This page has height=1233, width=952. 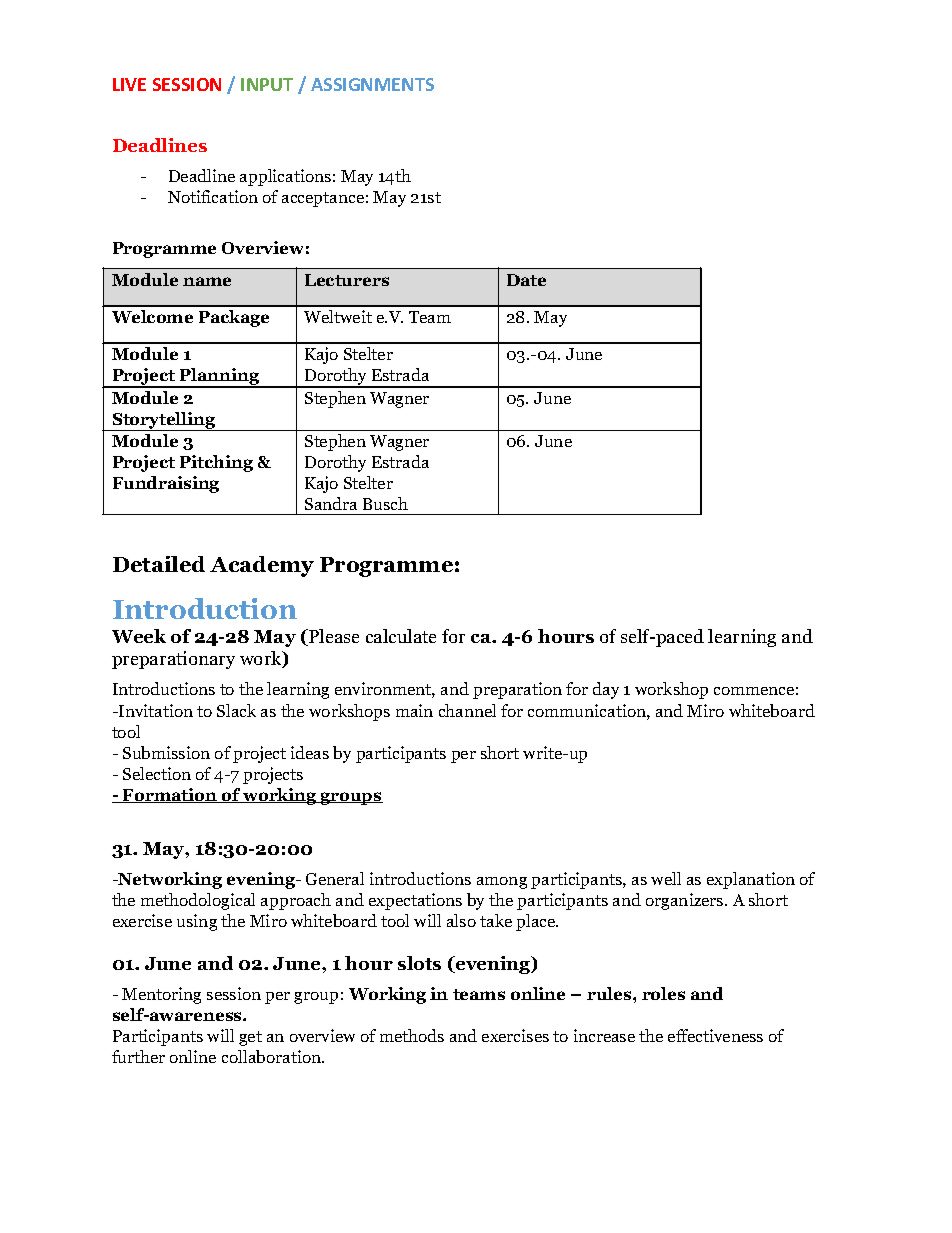 What do you see at coordinates (267, 84) in the page?
I see `INPUT` at bounding box center [267, 84].
